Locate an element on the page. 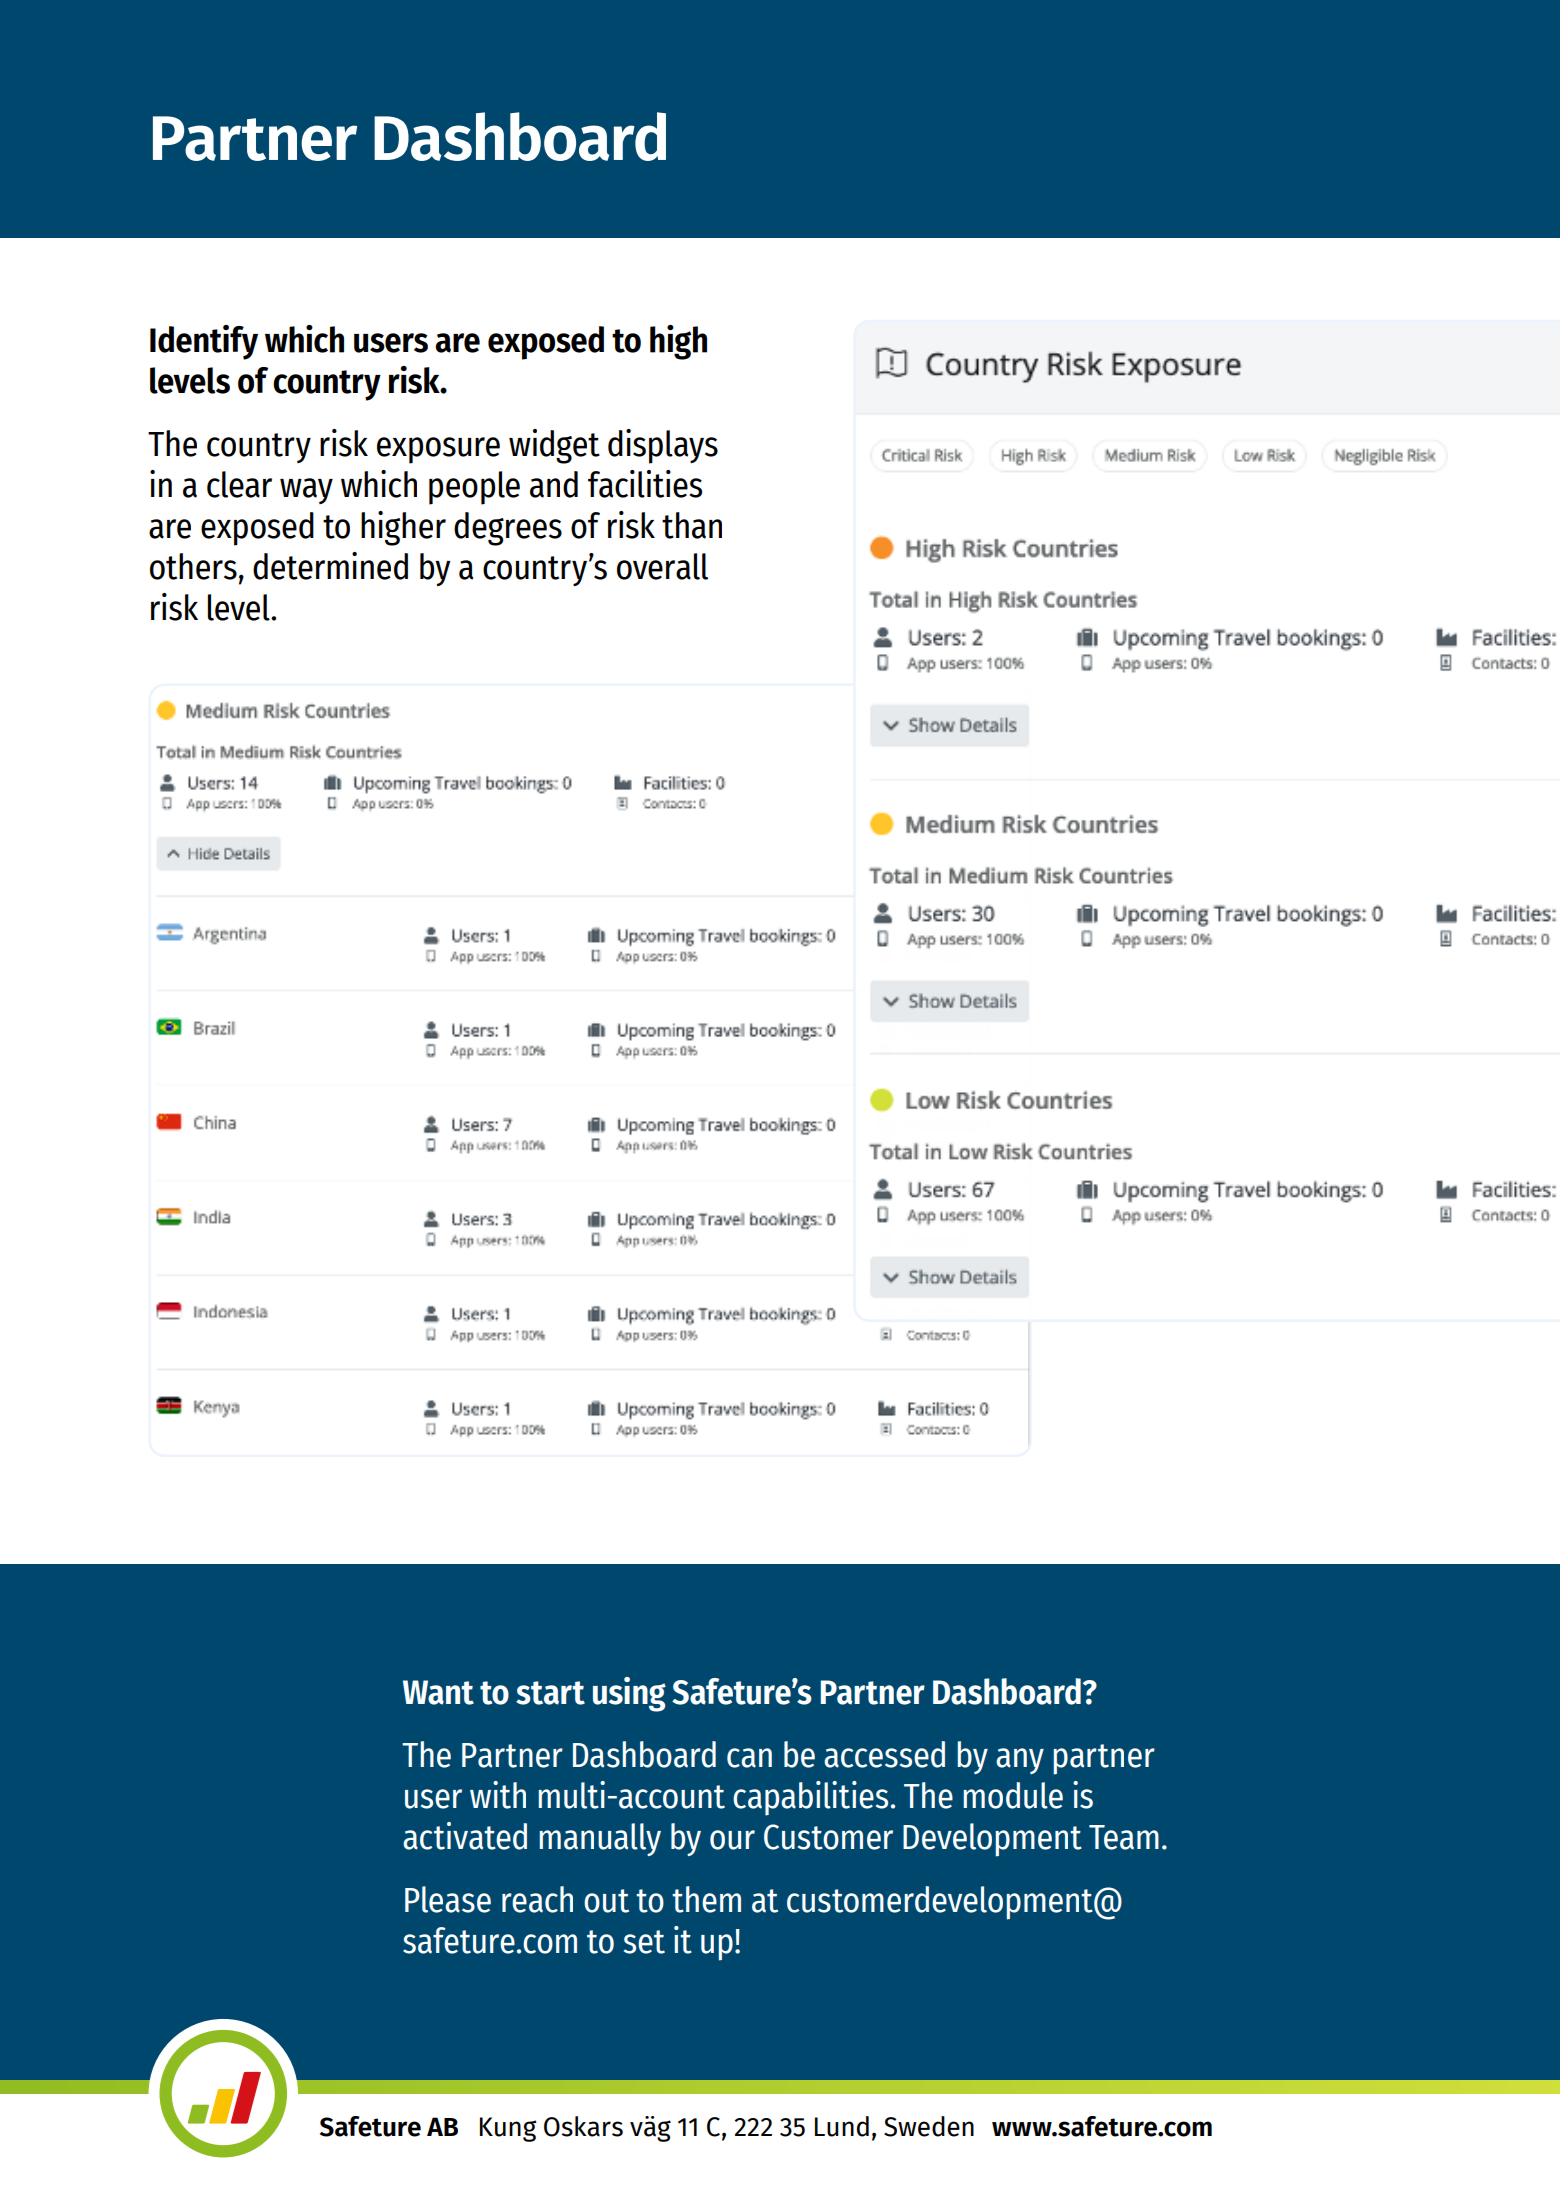 The width and height of the document is (1560, 2207). set is located at coordinates (644, 1942).
